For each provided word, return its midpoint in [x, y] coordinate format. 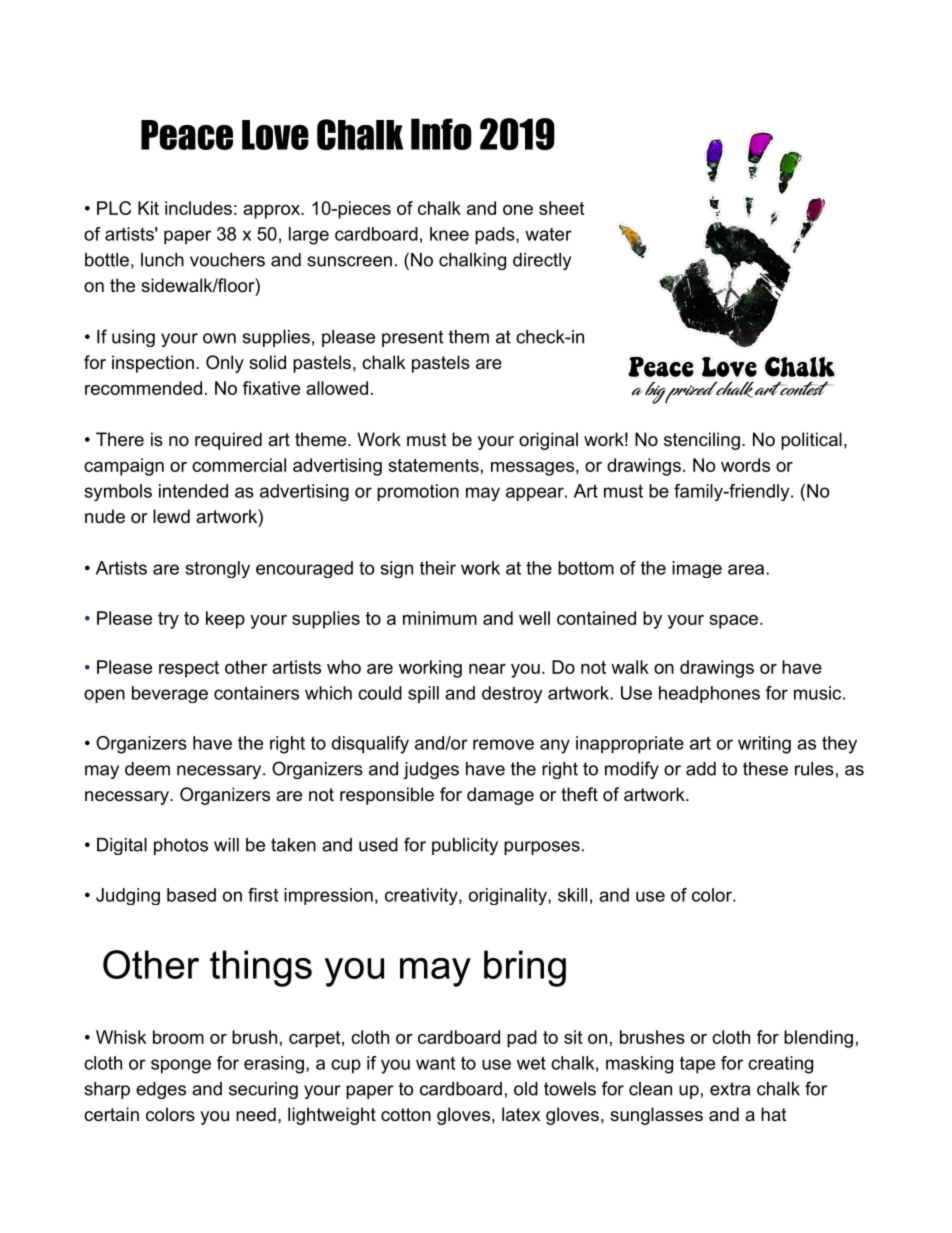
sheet [561, 208]
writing [764, 745]
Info [441, 134]
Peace [187, 135]
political [811, 441]
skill [572, 895]
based [191, 895]
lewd [171, 516]
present [412, 338]
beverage [170, 694]
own [219, 338]
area [746, 569]
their [438, 568]
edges [161, 1090]
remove [503, 744]
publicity [465, 846]
